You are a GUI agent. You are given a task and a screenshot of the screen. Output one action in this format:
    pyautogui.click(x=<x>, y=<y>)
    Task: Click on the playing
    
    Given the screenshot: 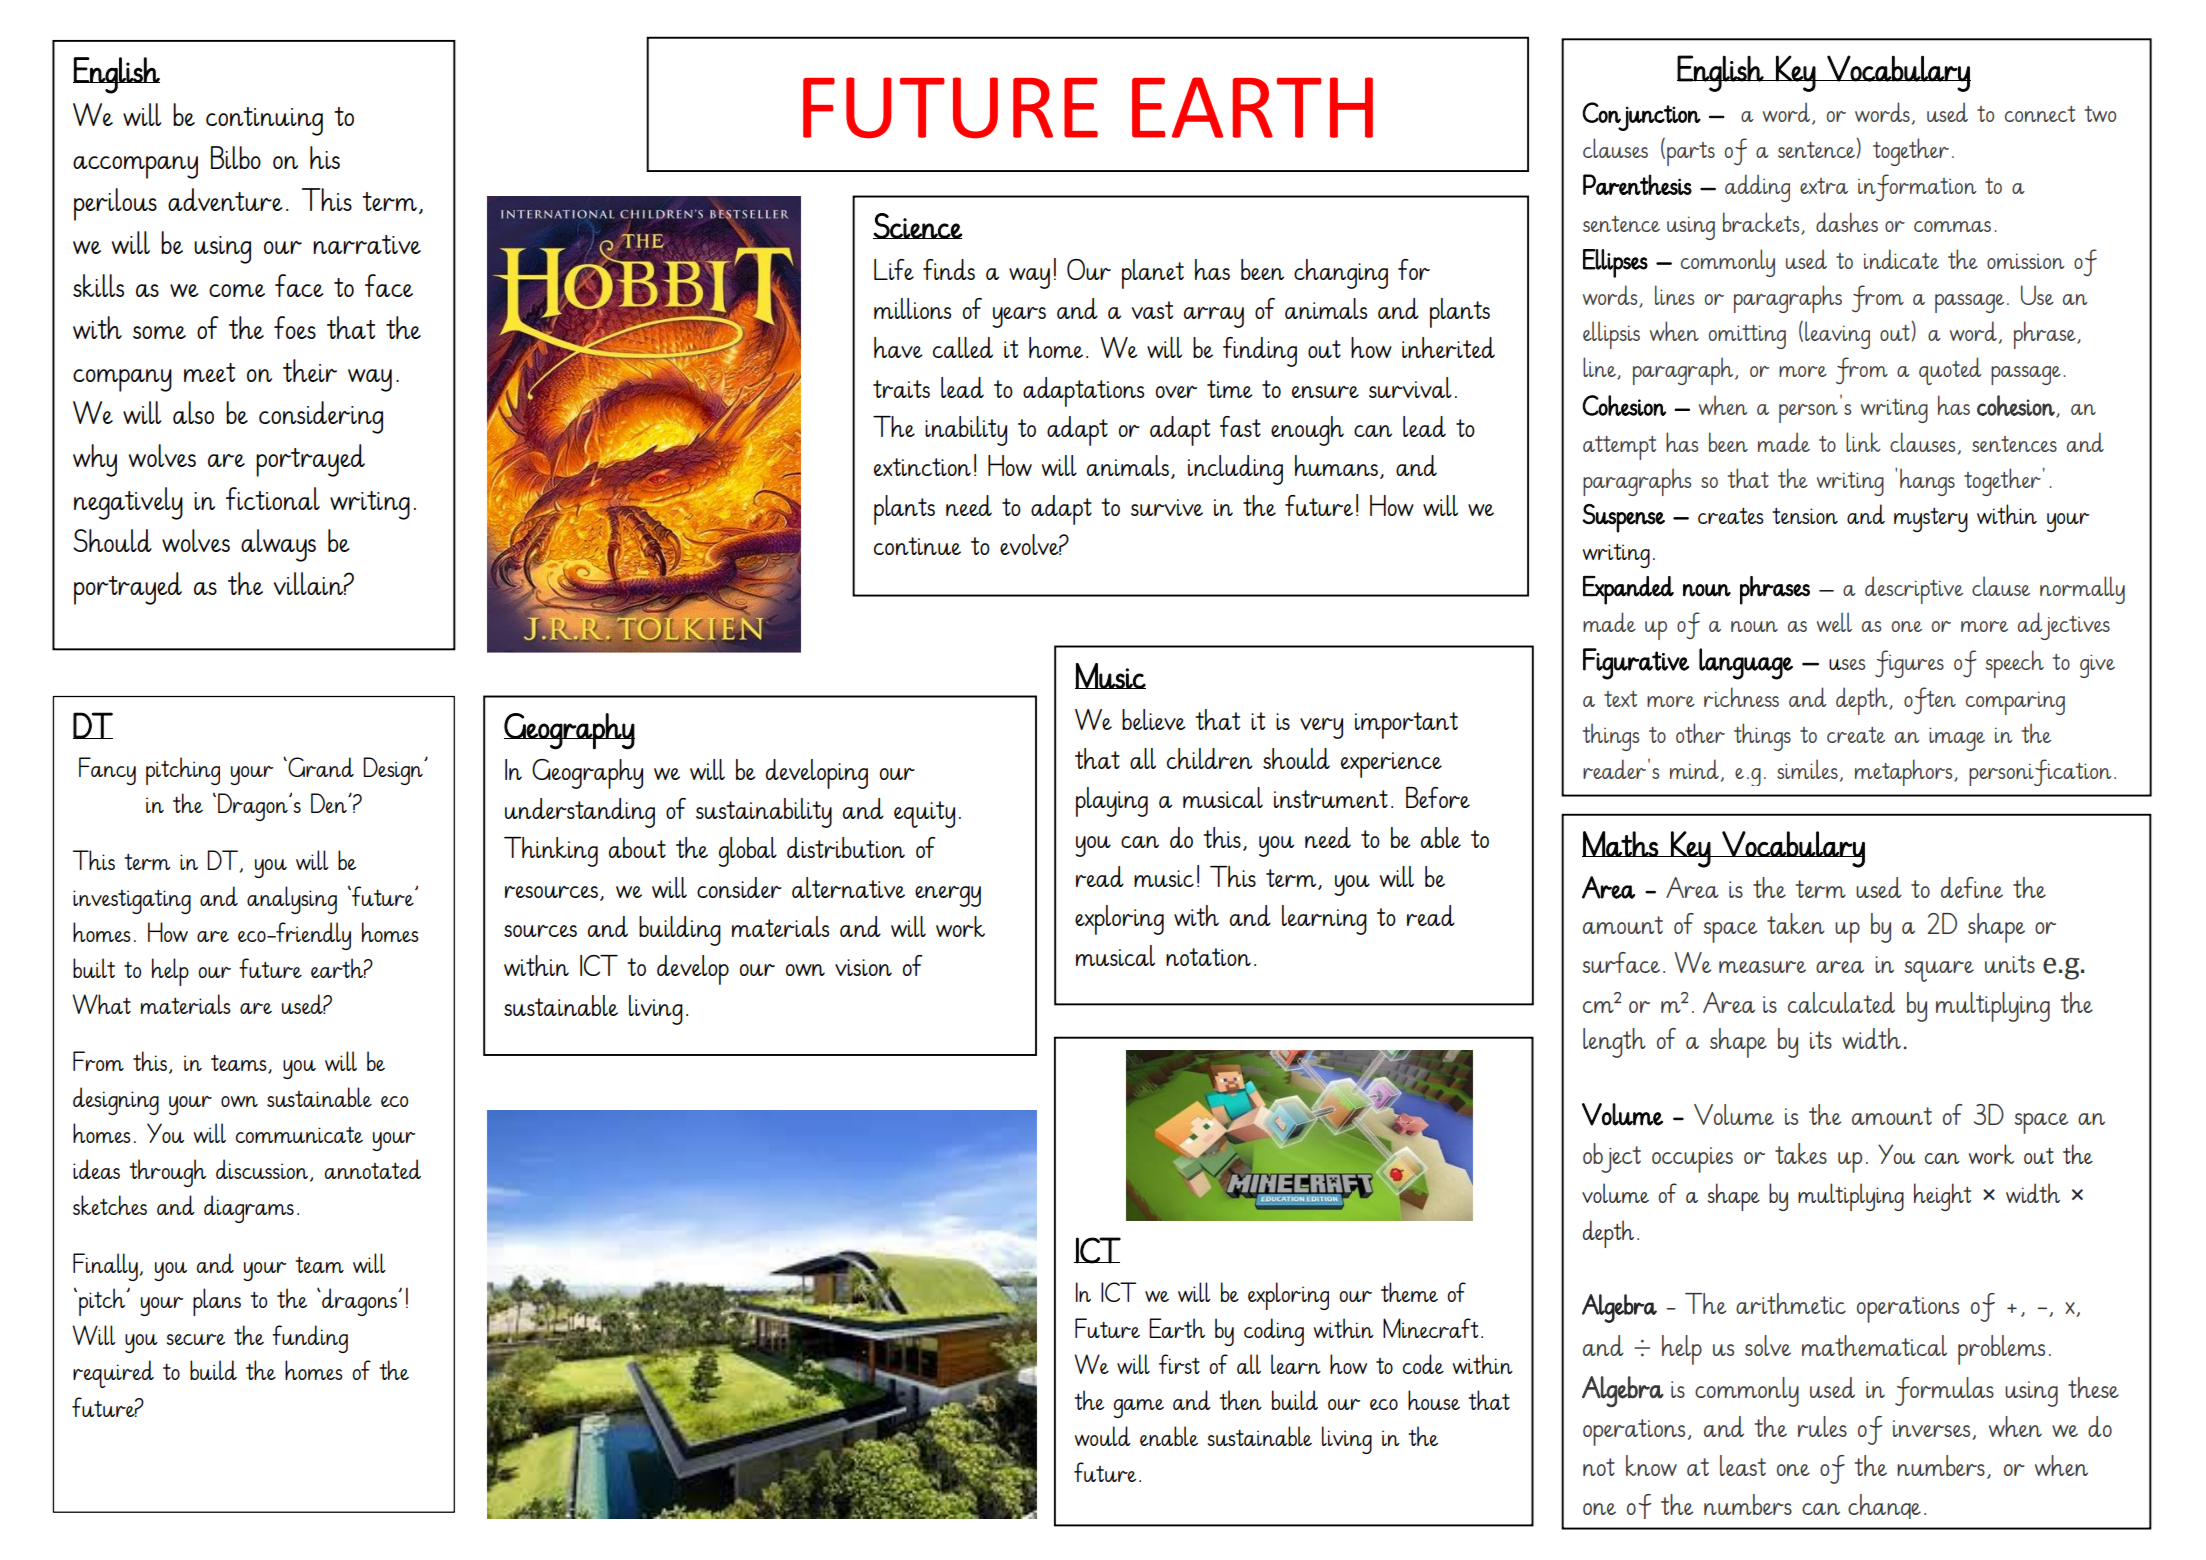 What is the action you would take?
    pyautogui.click(x=1112, y=802)
